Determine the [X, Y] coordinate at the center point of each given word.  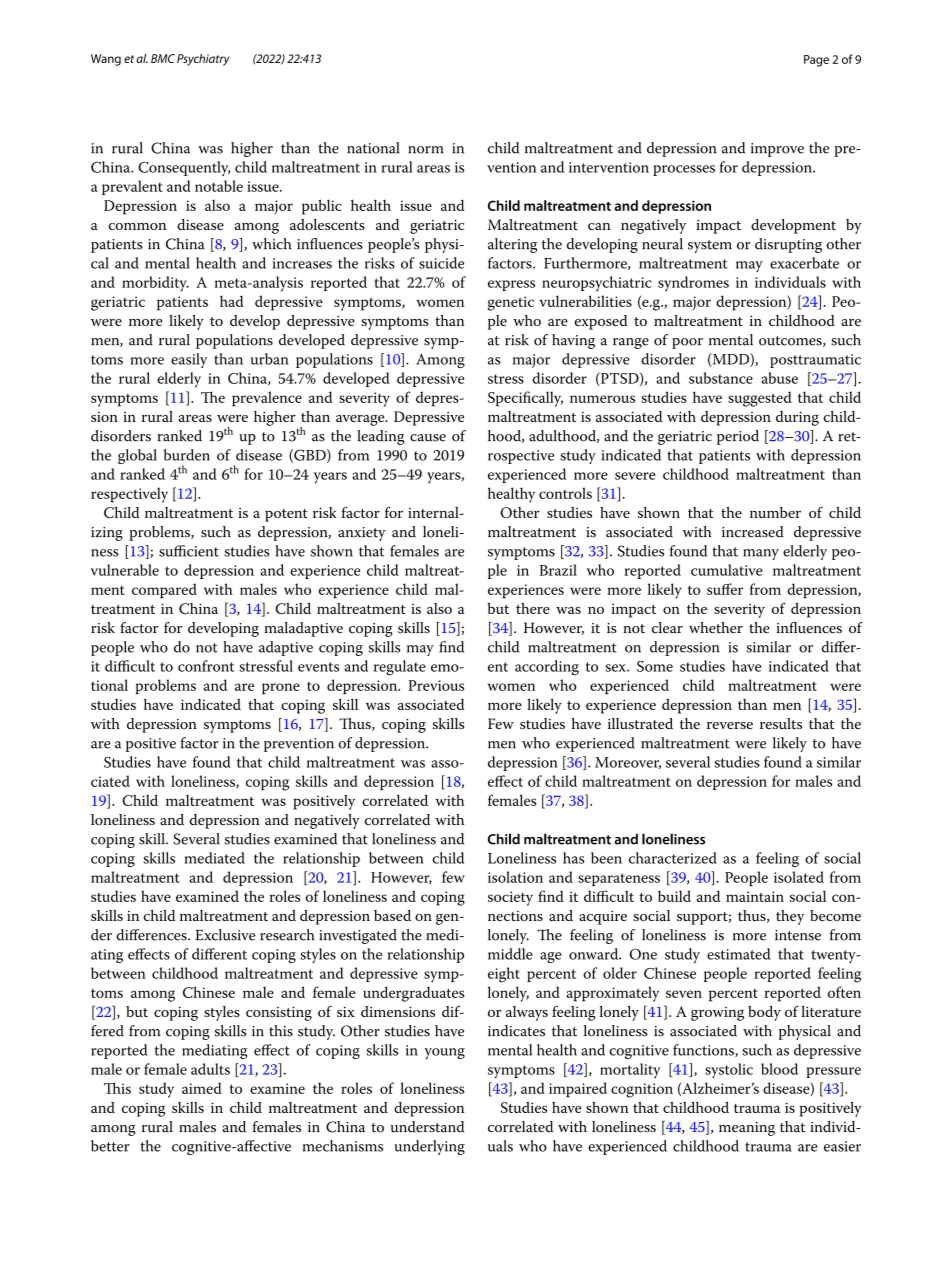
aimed [202, 1088]
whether [716, 628]
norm [426, 150]
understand [427, 1127]
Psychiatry [203, 60]
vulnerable [125, 570]
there [533, 608]
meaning [747, 1129]
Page [816, 61]
